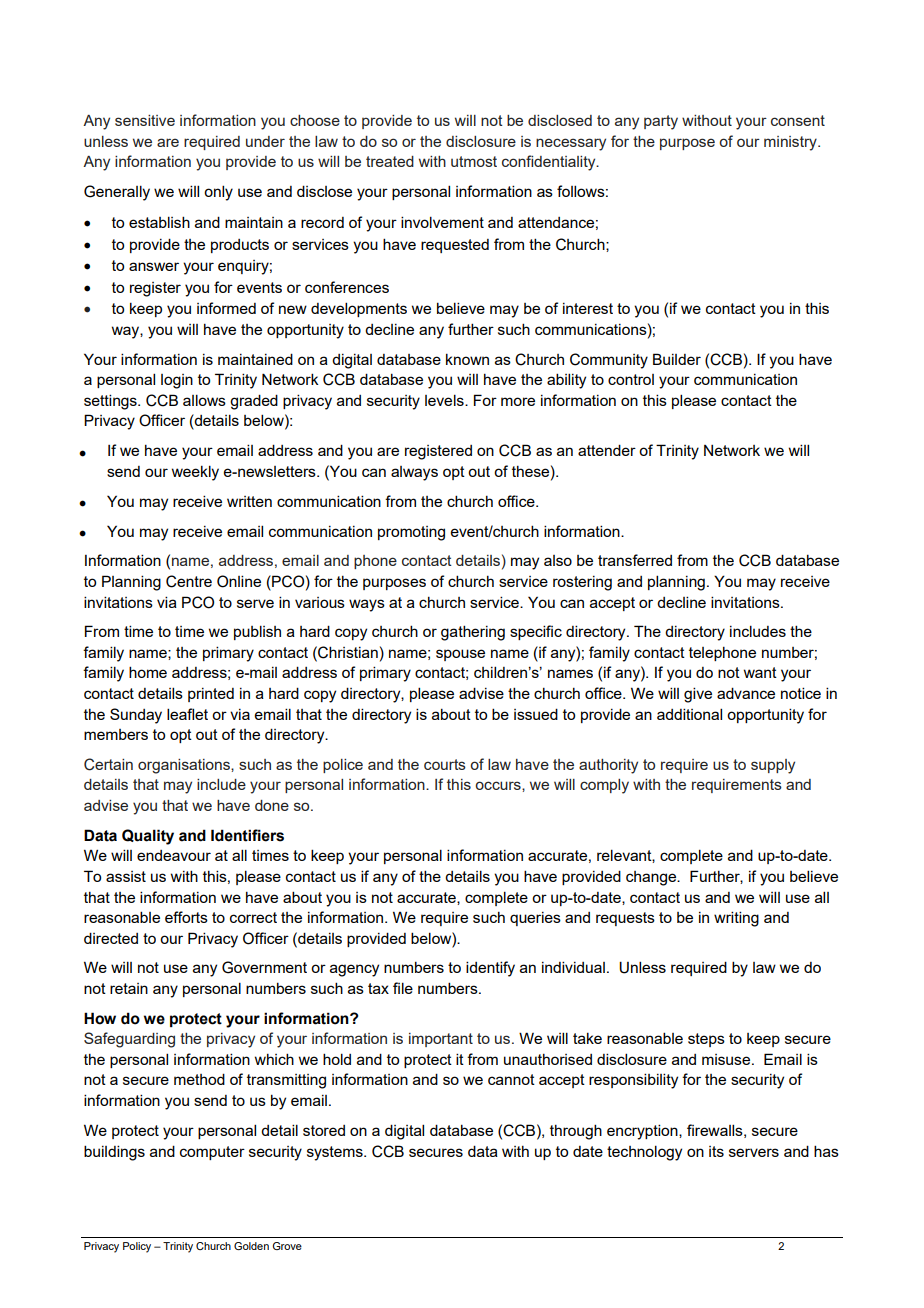 This document has width=924, height=1308. I want to click on only, so click(218, 193).
